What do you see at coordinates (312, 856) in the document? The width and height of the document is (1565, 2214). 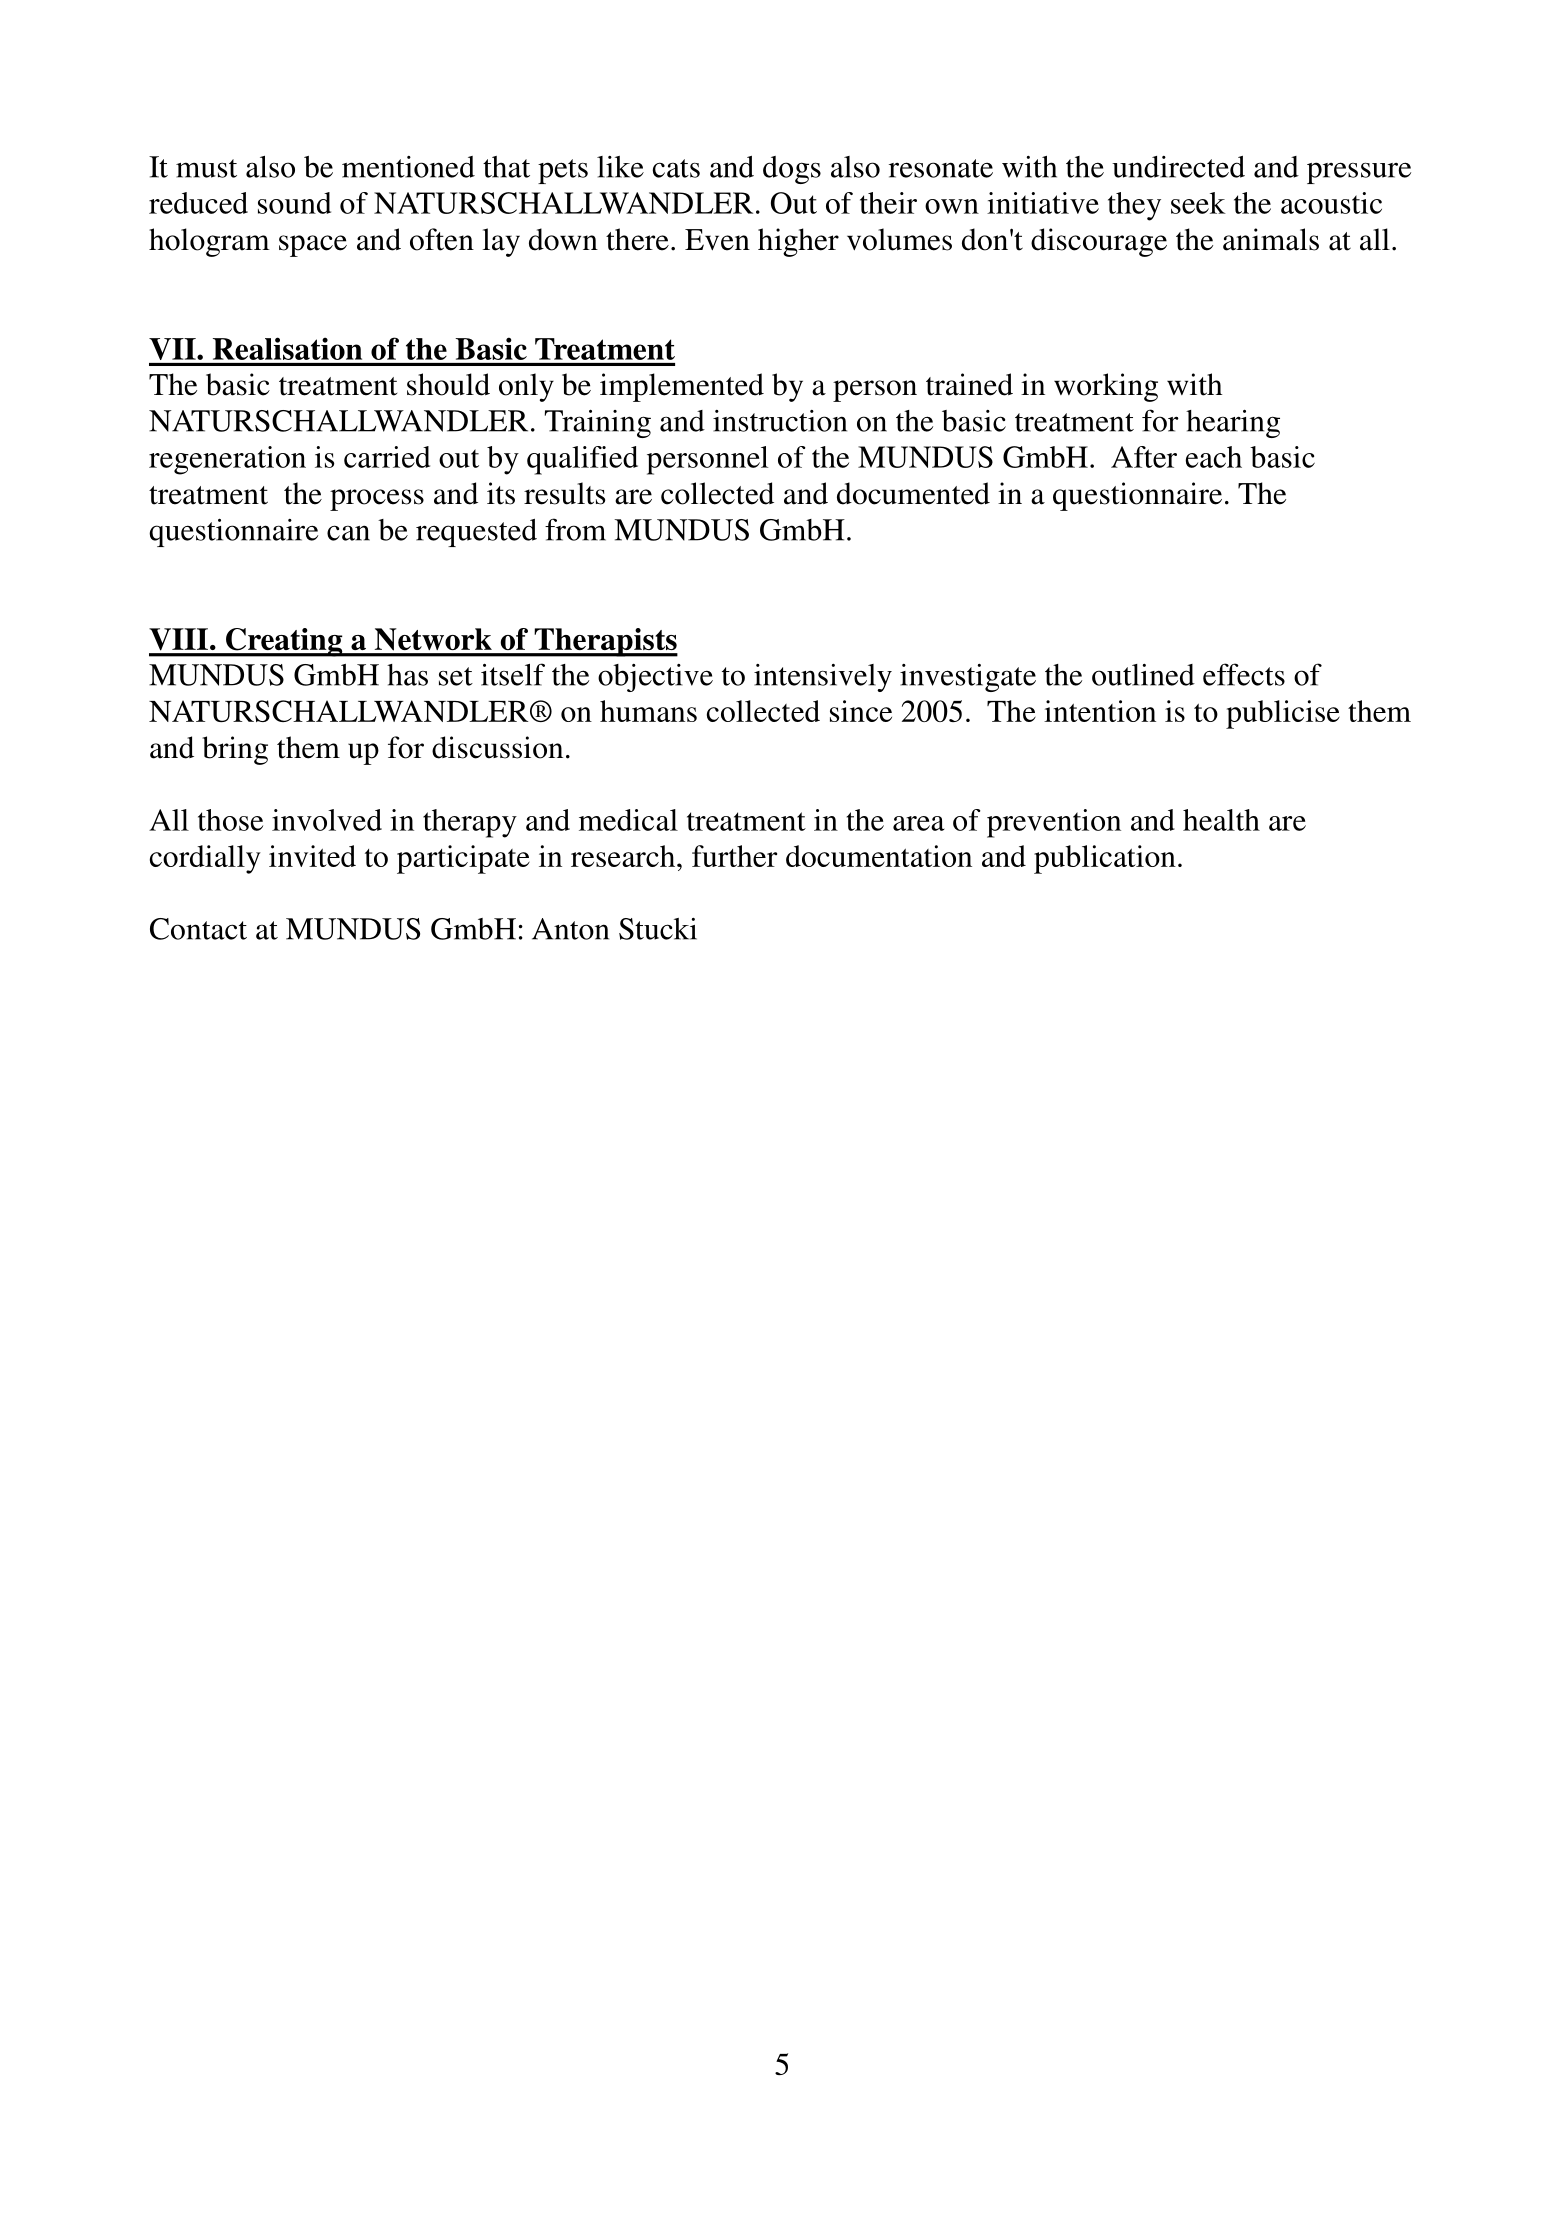 I see `invited` at bounding box center [312, 856].
